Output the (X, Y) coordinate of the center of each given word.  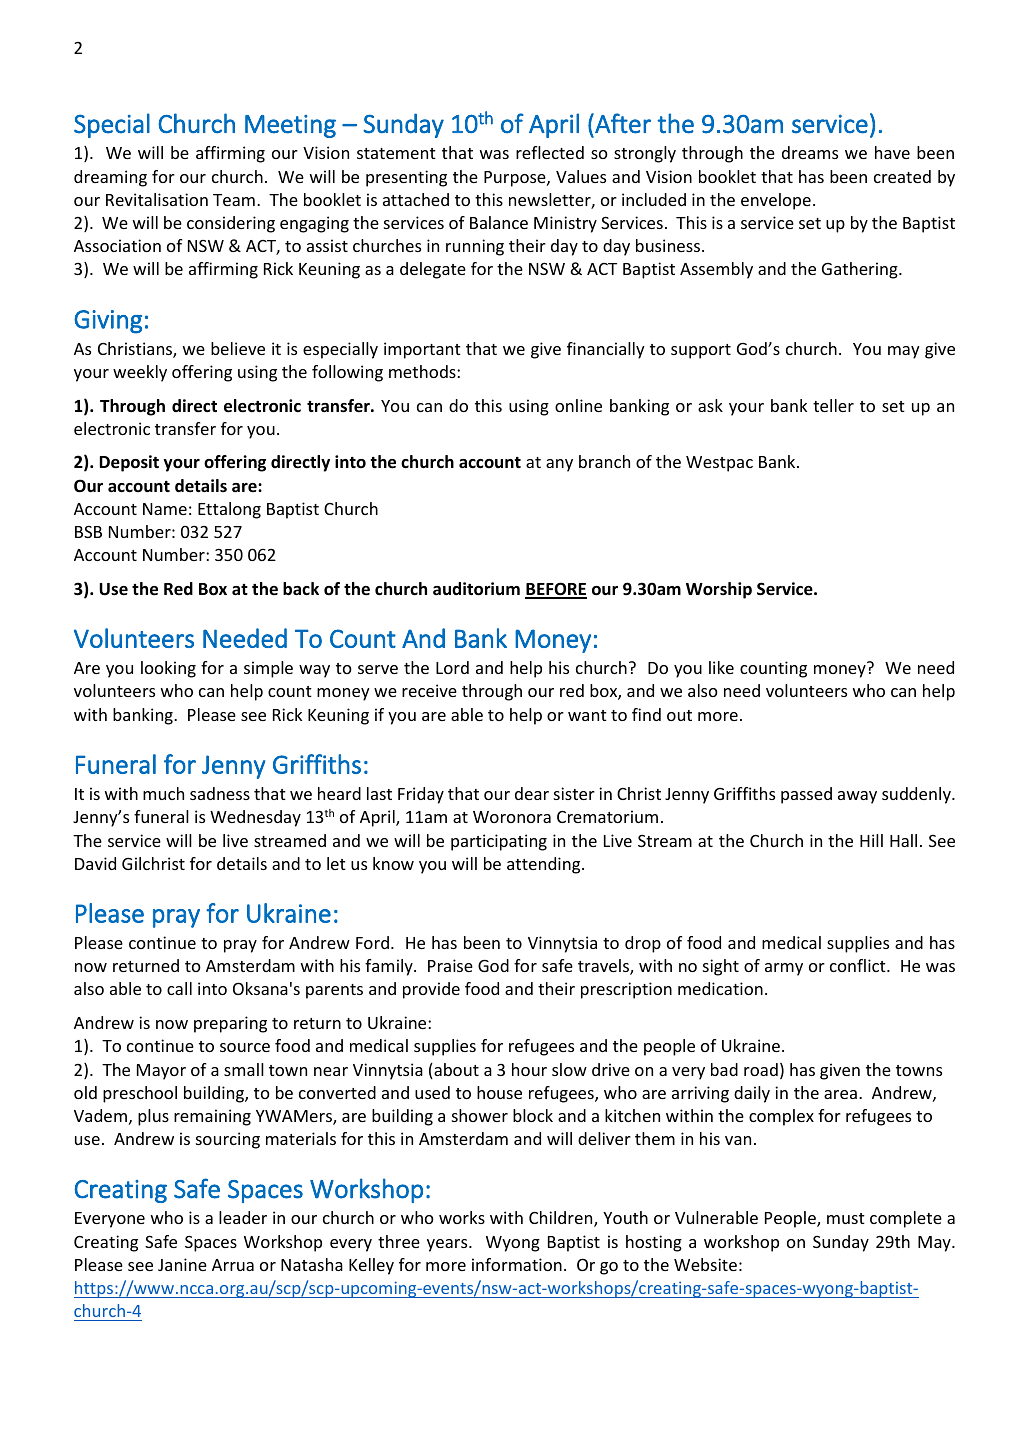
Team (234, 200)
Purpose (516, 179)
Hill (871, 840)
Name (165, 509)
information (517, 1264)
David (95, 863)
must (846, 1218)
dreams (810, 152)
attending (545, 865)
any (559, 465)
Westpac (719, 464)
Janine (182, 1264)
